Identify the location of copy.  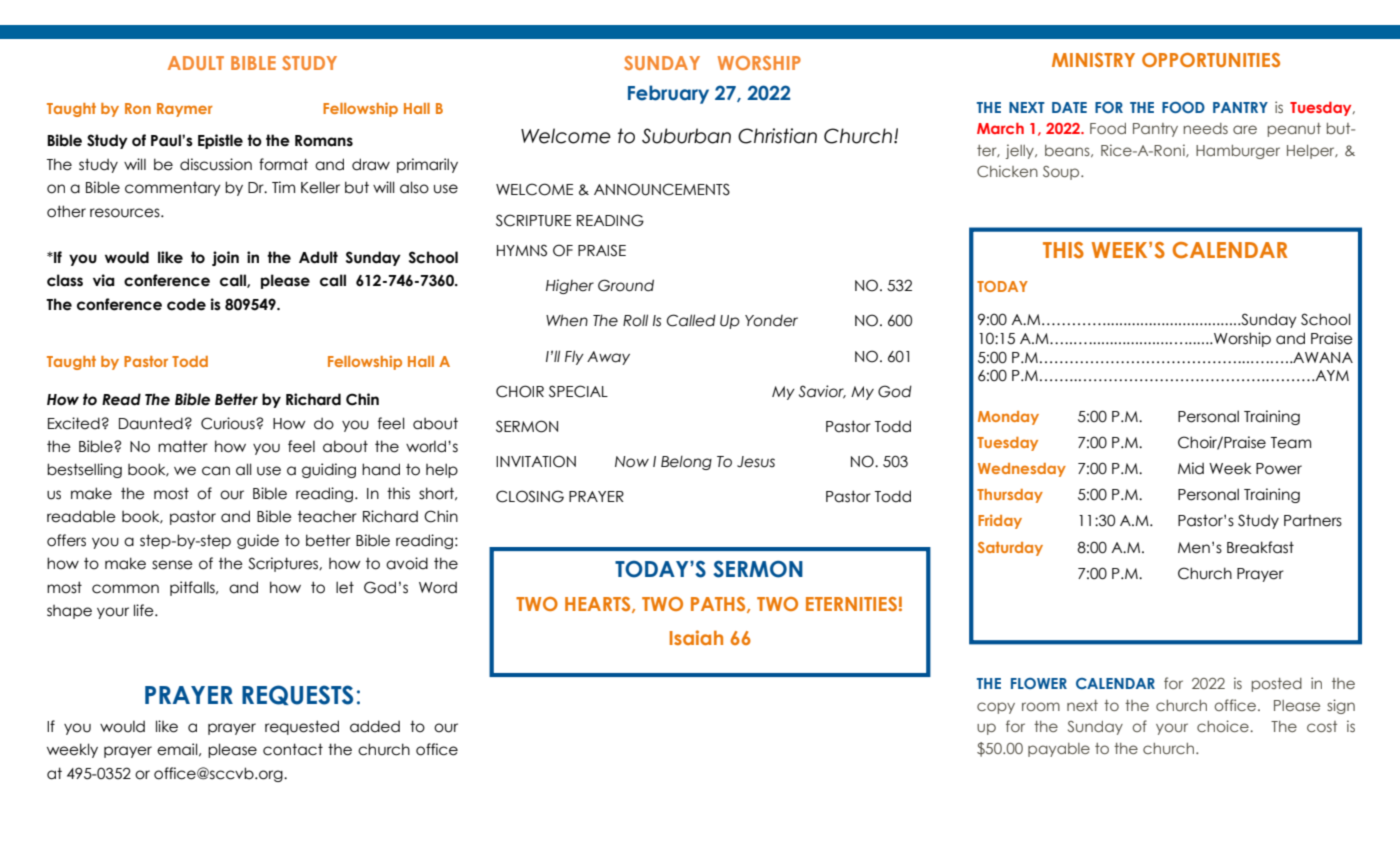
(996, 708).
